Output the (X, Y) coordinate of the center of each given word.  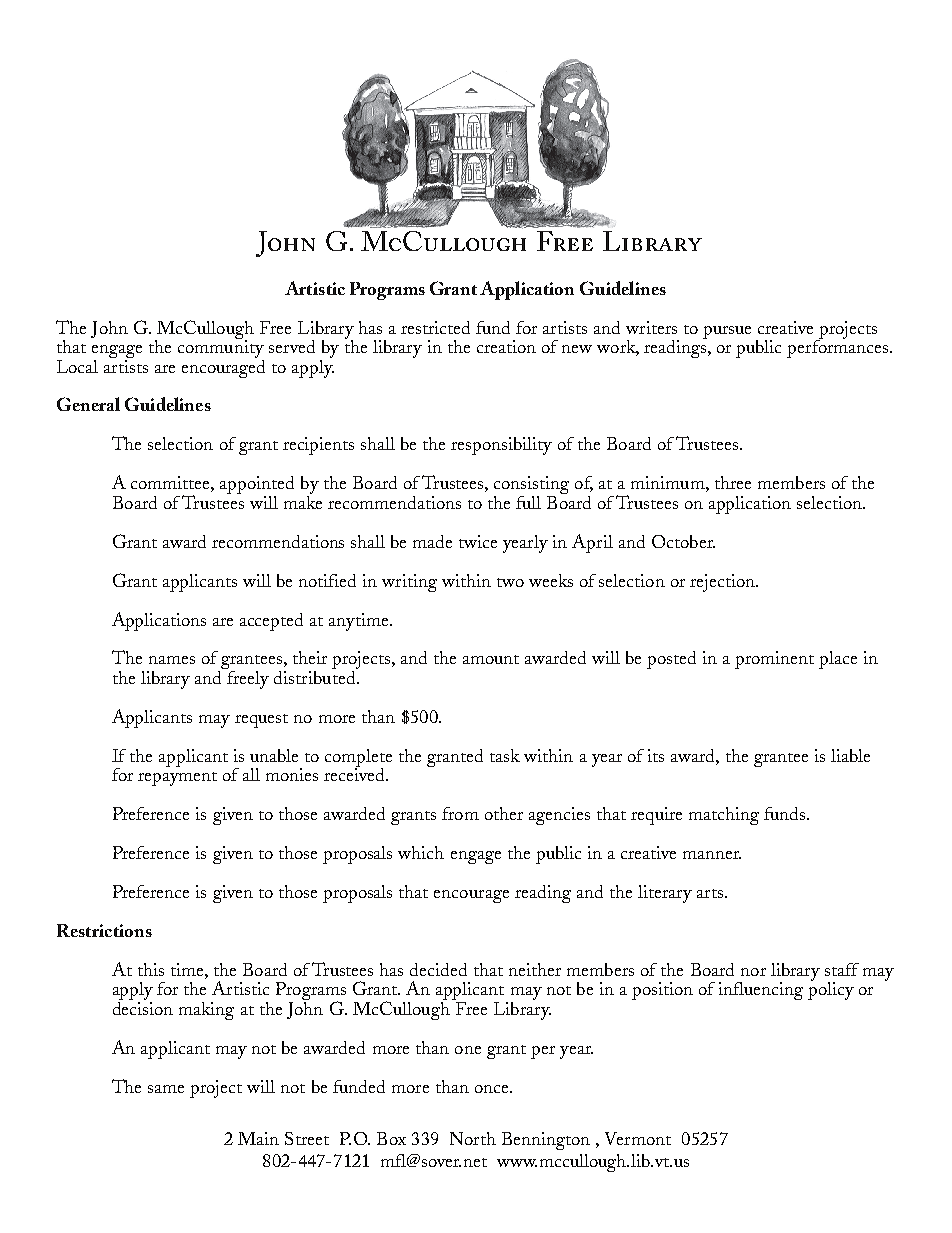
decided (438, 969)
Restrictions (104, 930)
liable (850, 755)
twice (478, 541)
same (166, 1089)
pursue (727, 332)
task (505, 755)
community (221, 349)
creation (506, 346)
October (683, 541)
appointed (257, 486)
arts (710, 893)
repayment (177, 779)
